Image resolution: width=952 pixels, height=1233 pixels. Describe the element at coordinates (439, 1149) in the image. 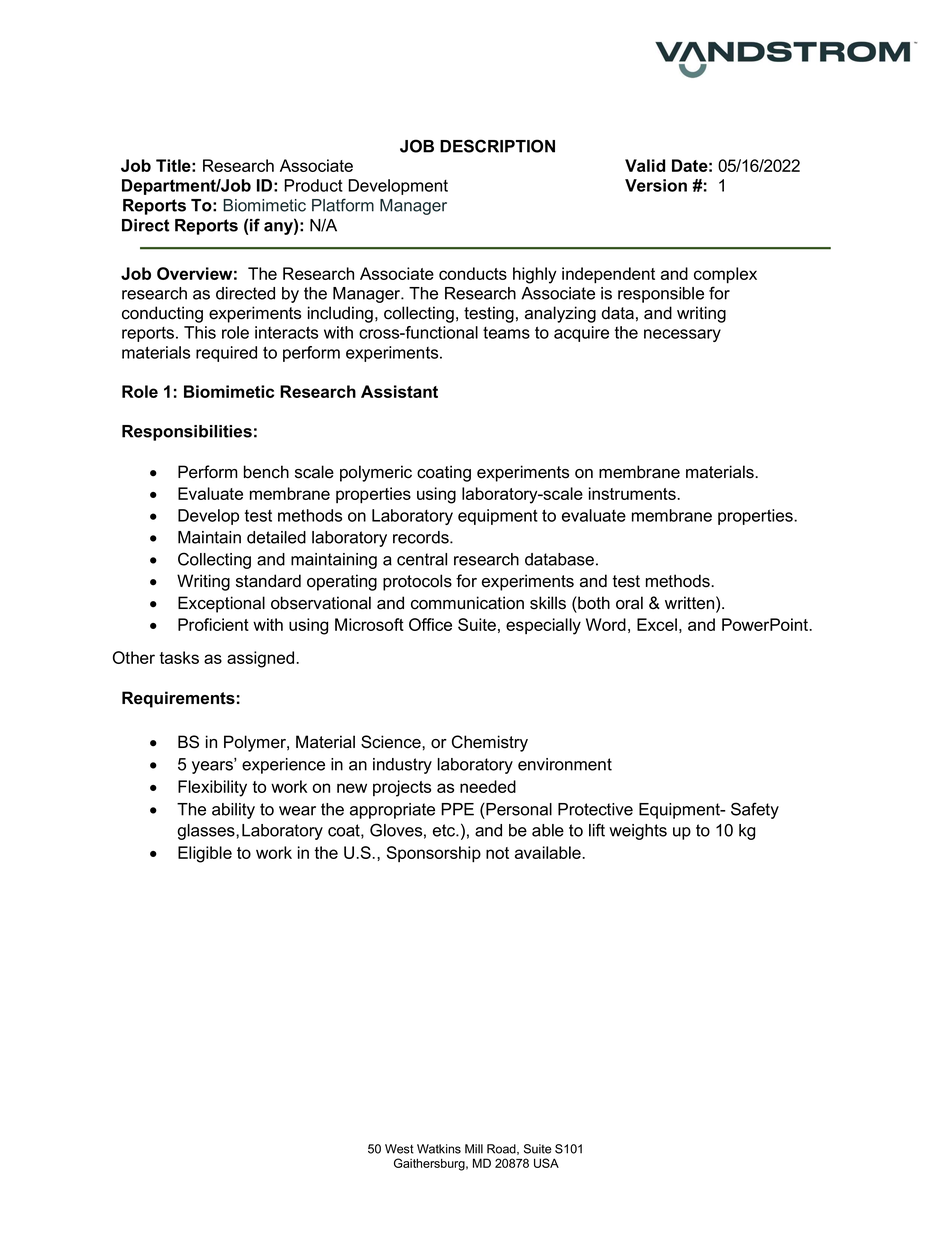

I see `Watkins` at that location.
